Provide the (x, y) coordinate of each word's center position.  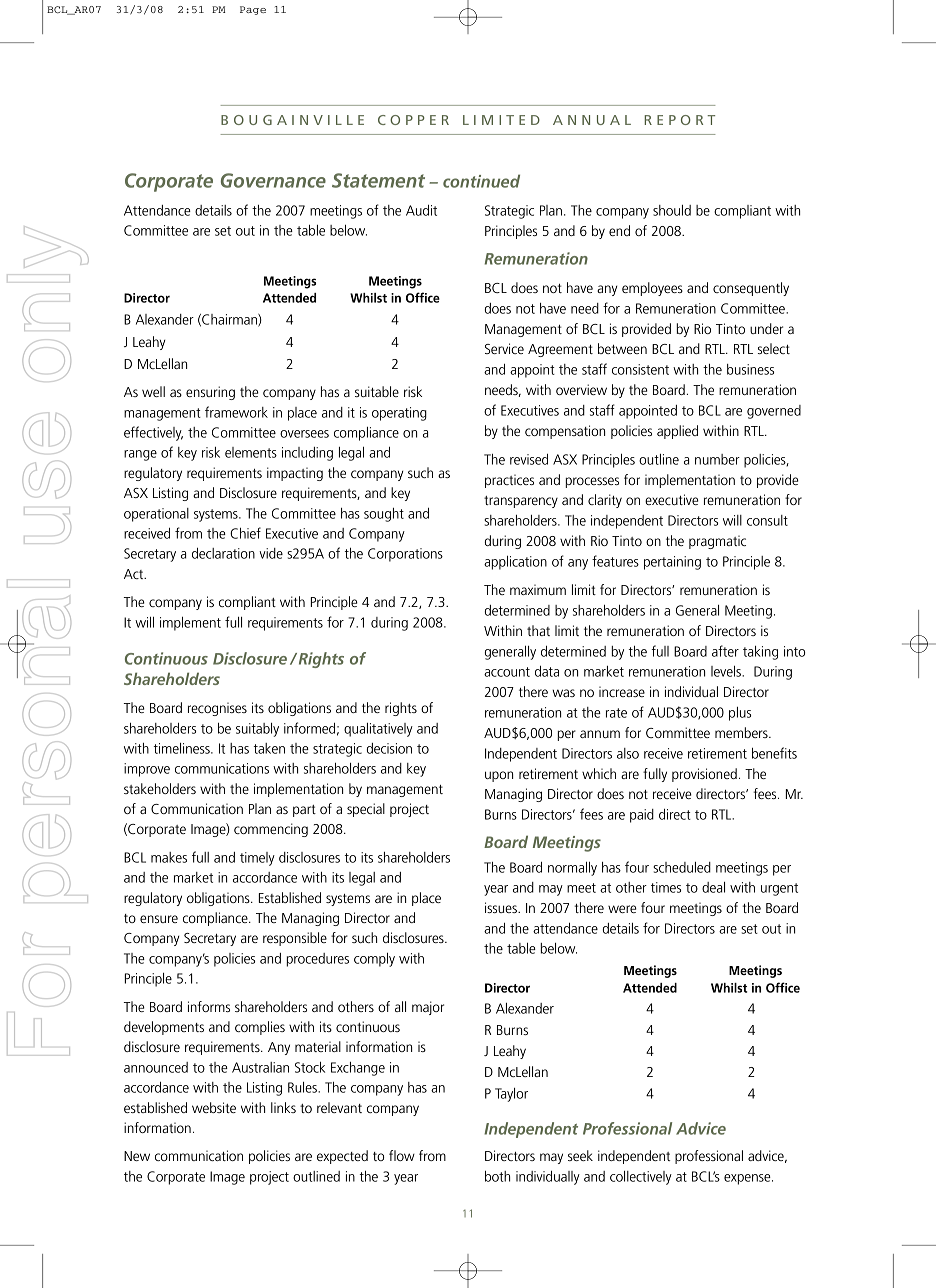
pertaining (672, 563)
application (515, 563)
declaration (223, 553)
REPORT (679, 120)
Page (253, 10)
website (214, 1107)
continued (481, 181)
